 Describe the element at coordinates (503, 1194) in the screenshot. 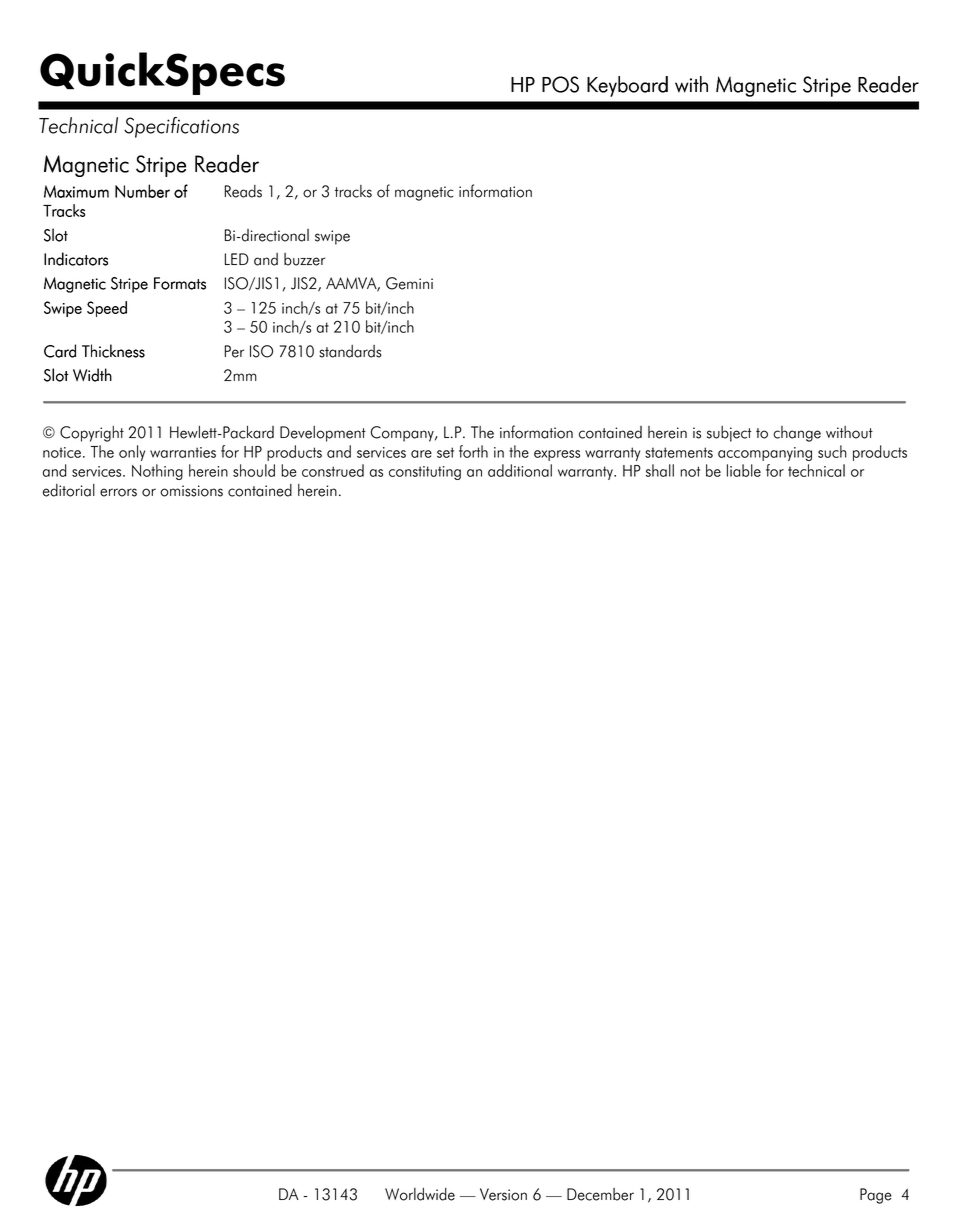

I see `Version` at that location.
